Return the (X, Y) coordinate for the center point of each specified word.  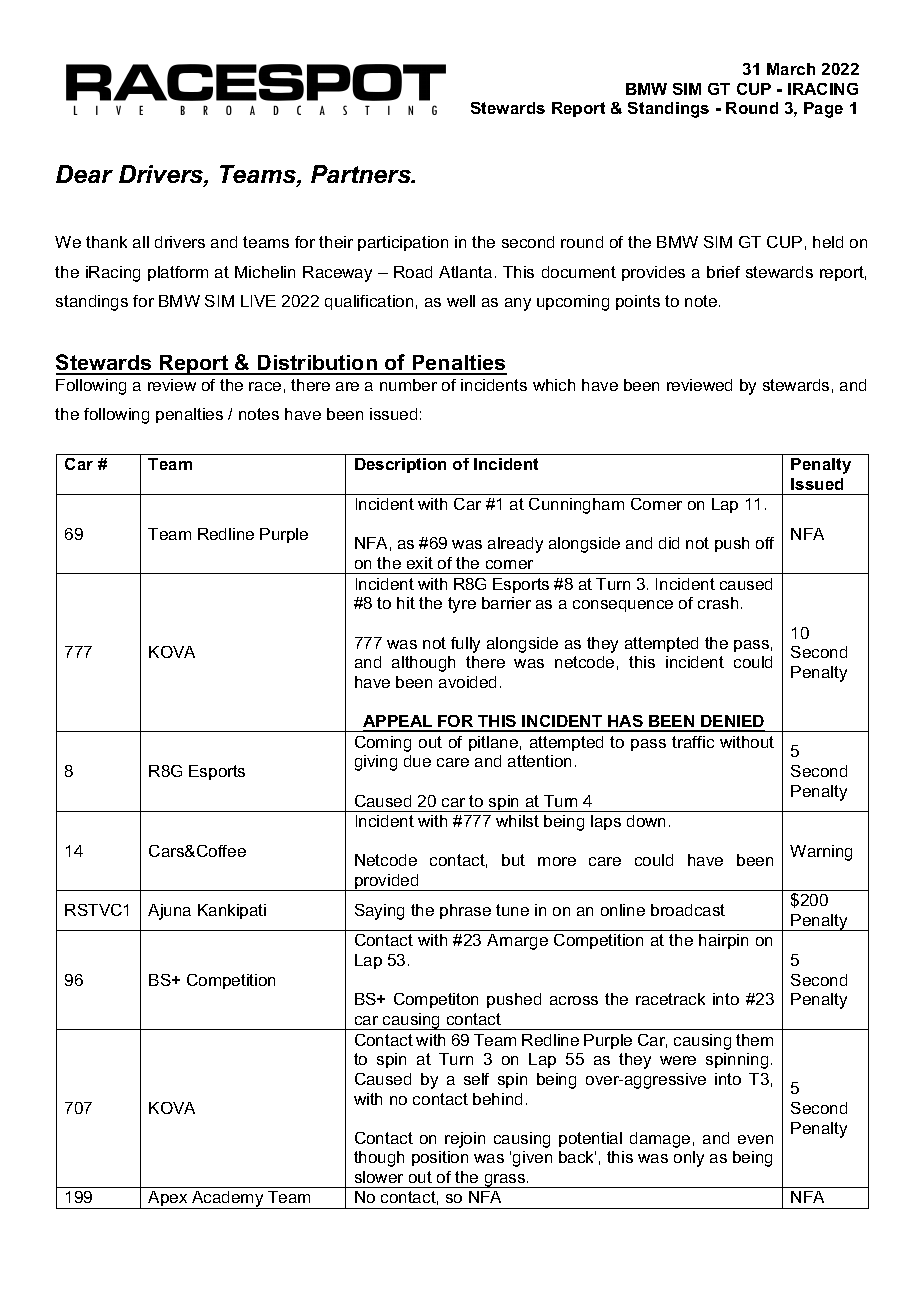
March (791, 69)
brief (723, 272)
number (408, 385)
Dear (84, 174)
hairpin (723, 941)
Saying (379, 912)
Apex (168, 1200)
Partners (362, 174)
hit (406, 603)
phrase (465, 911)
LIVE (258, 301)
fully (465, 645)
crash (718, 603)
